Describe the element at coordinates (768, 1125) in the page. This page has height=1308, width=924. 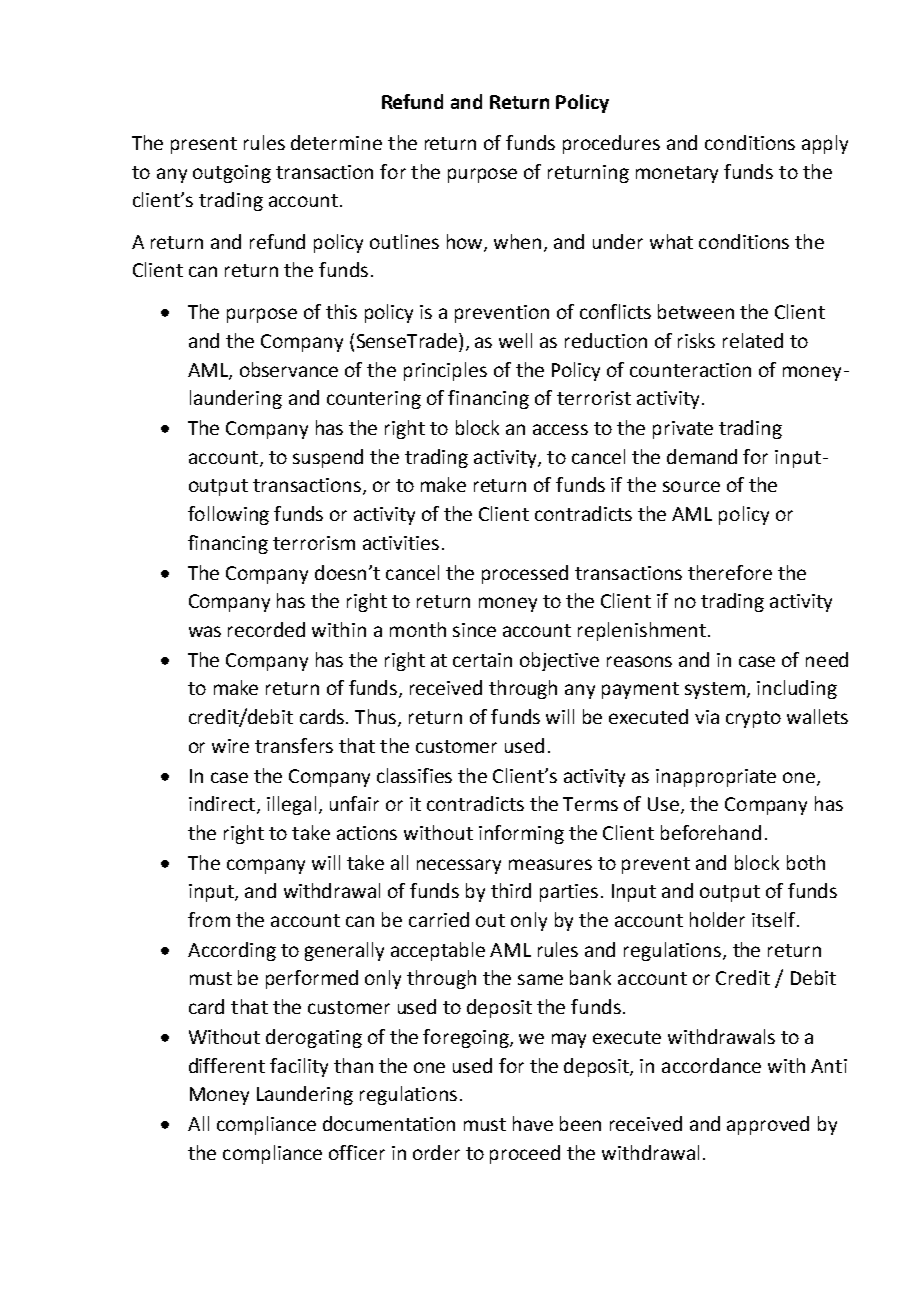
I see `approved` at that location.
